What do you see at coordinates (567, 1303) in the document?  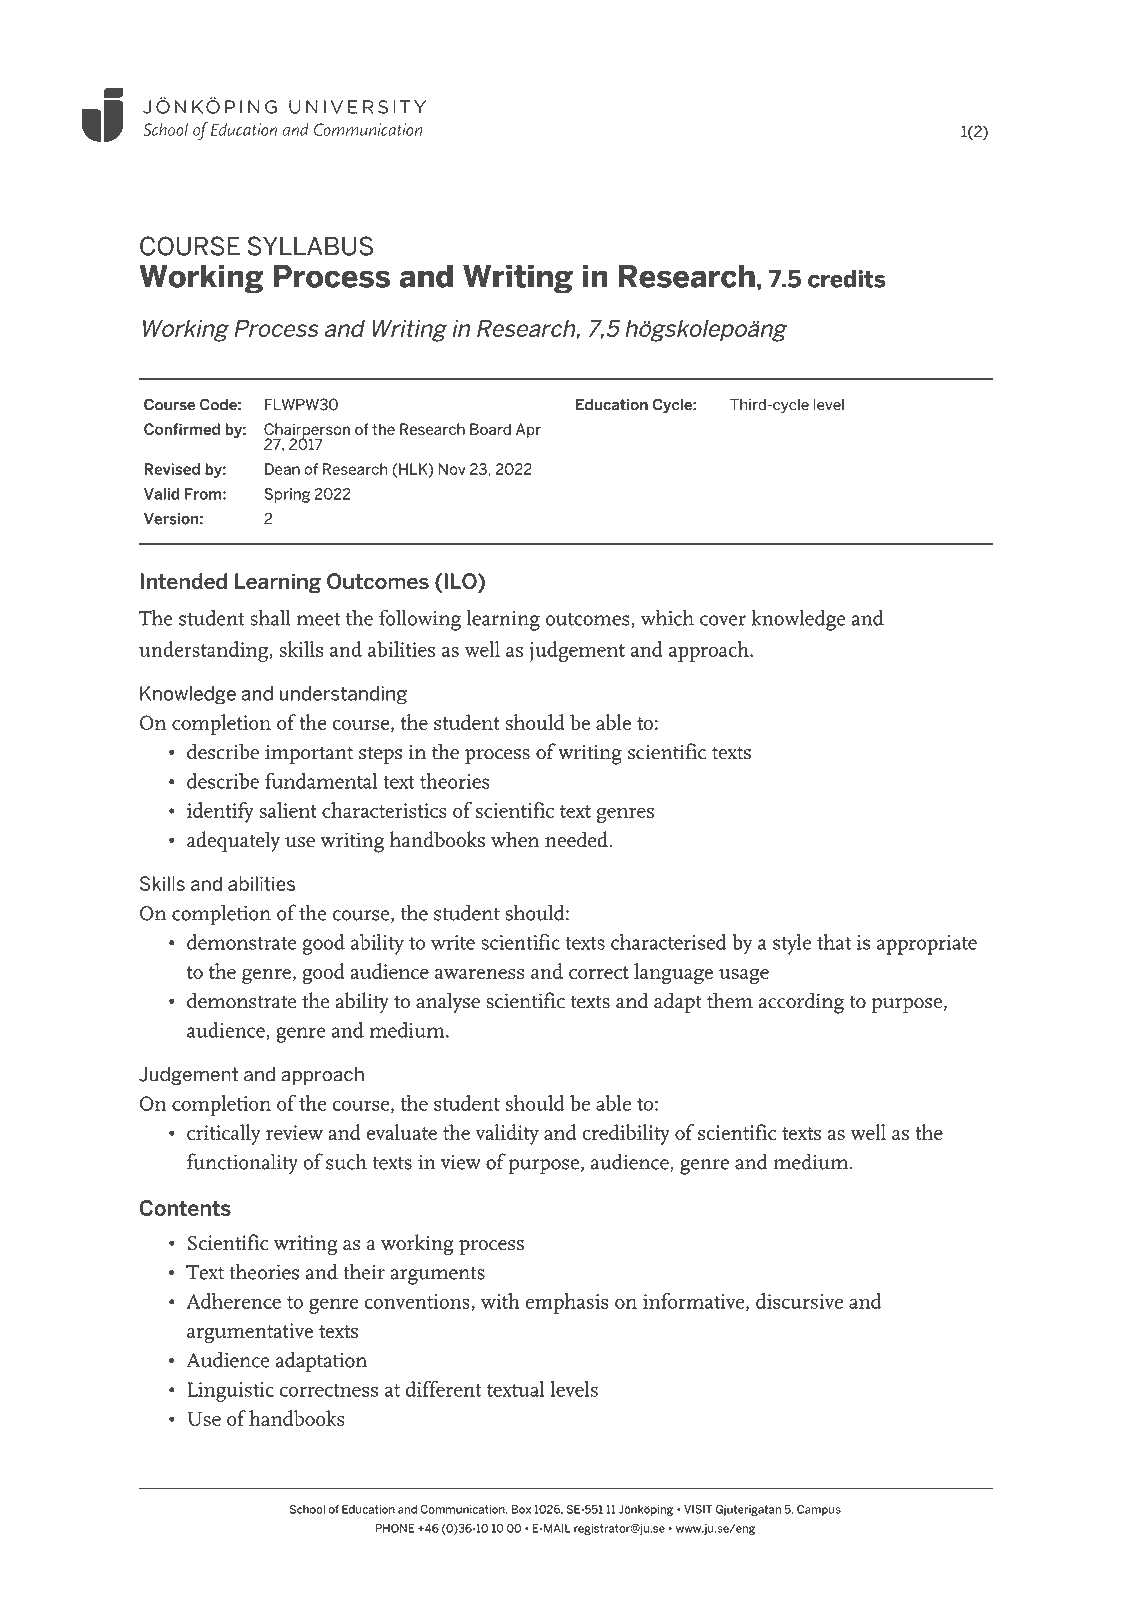 I see `emphasis` at bounding box center [567, 1303].
